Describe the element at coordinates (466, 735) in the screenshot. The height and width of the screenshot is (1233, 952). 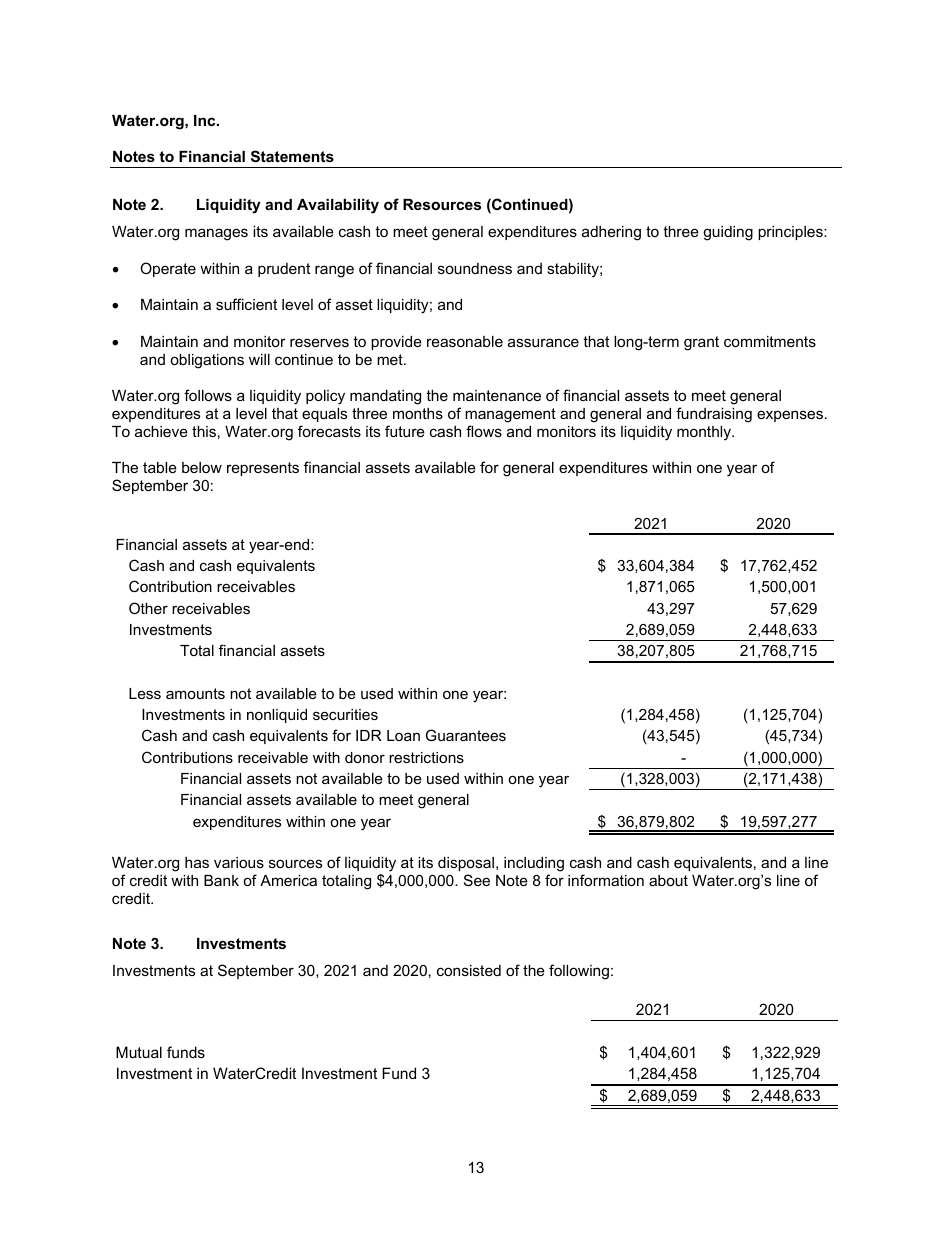
I see `Guarantees` at that location.
